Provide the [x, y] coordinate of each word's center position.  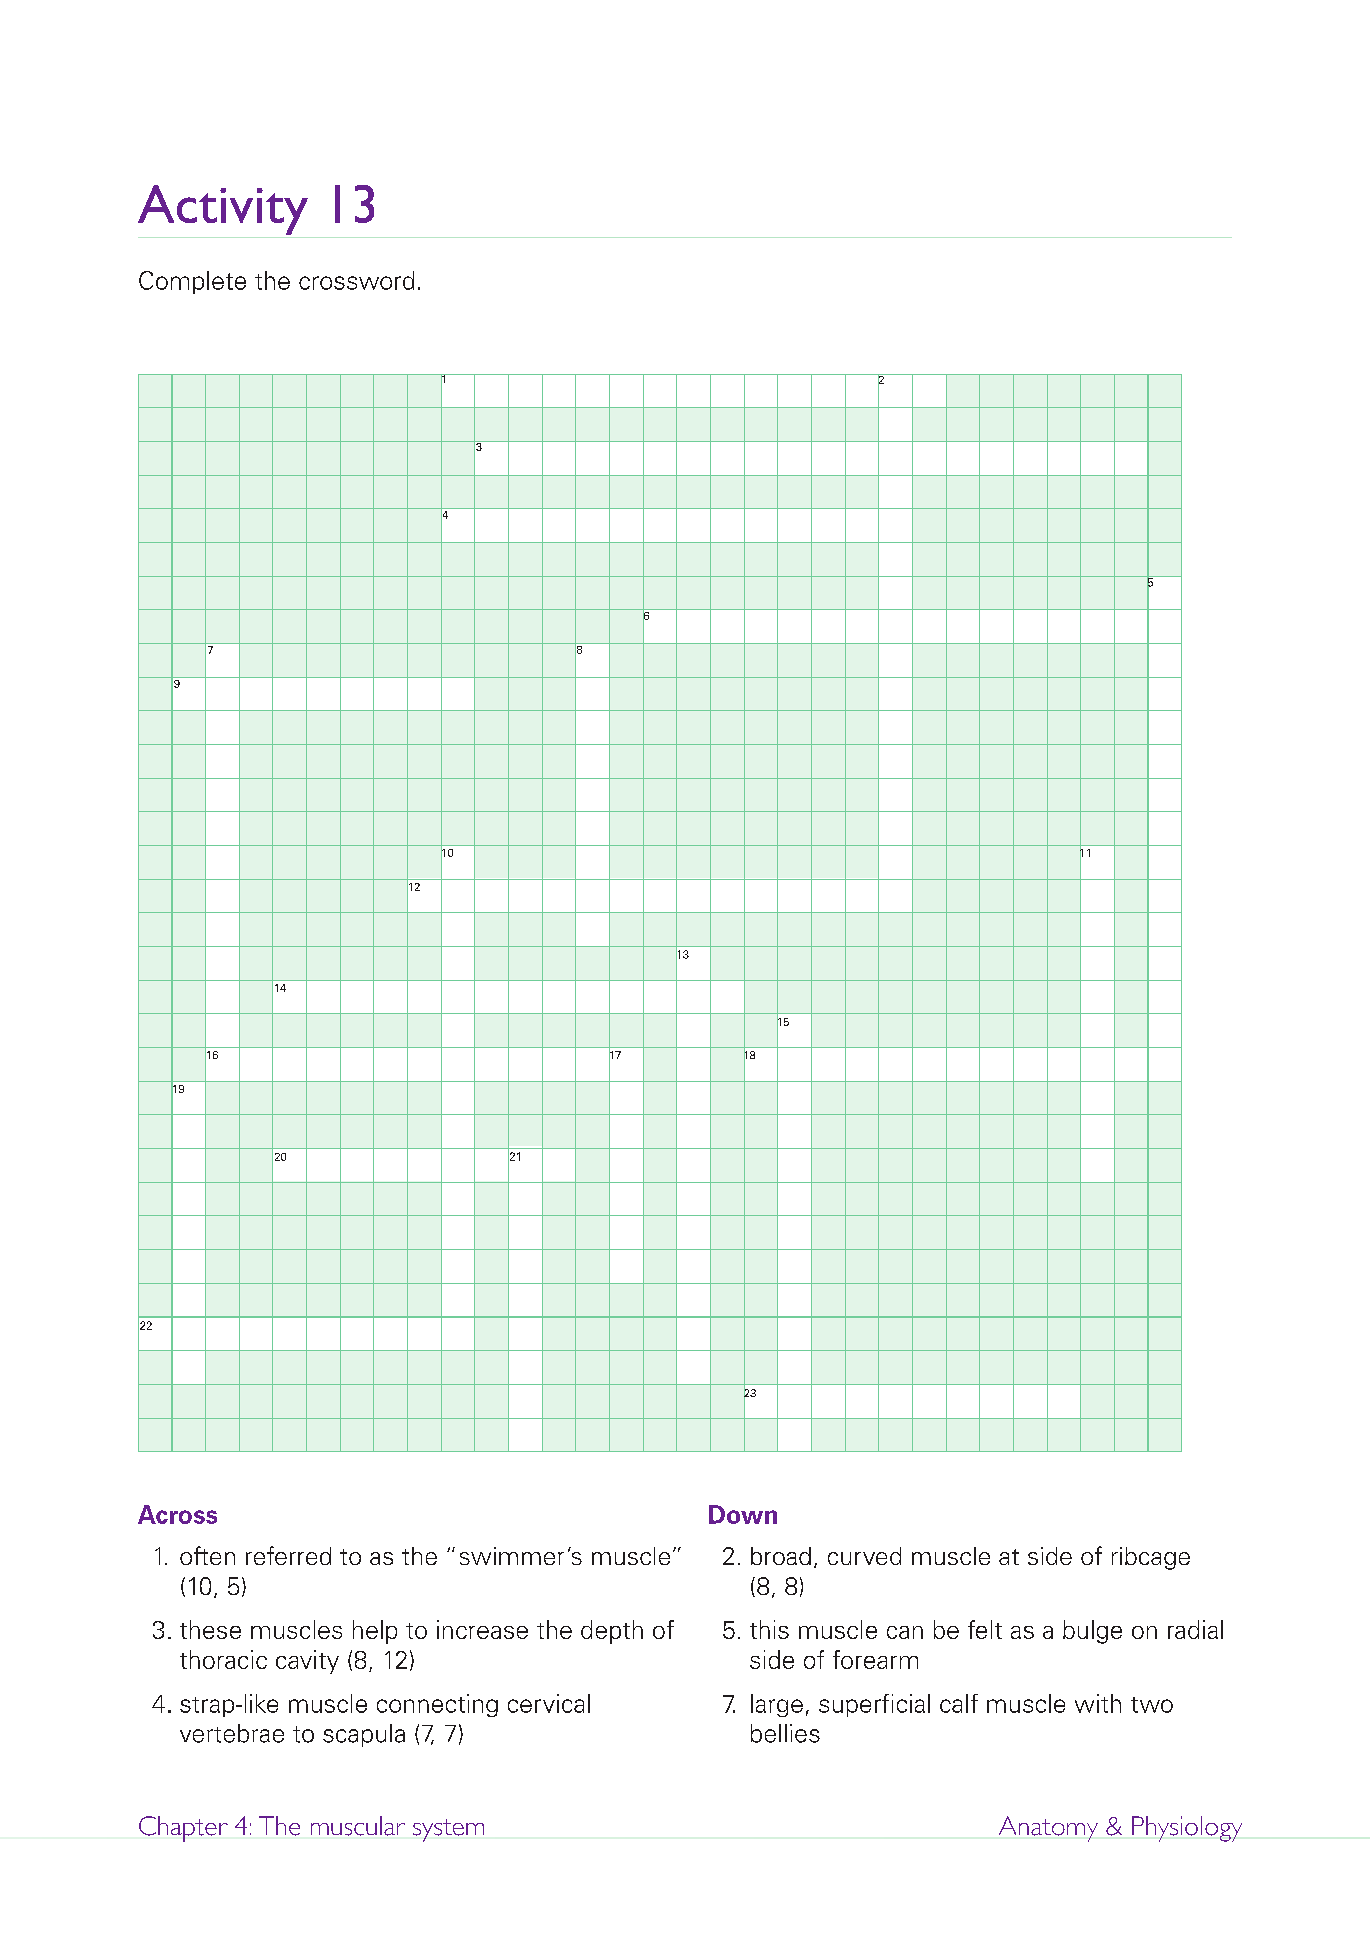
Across [177, 1514]
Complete [192, 282]
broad [781, 1556]
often [207, 1555]
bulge [1092, 1632]
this [769, 1629]
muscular [358, 1826]
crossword [356, 280]
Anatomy [1048, 1829]
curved [864, 1556]
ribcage [1151, 1558]
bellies [785, 1733]
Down [743, 1514]
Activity [224, 211]
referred [288, 1555]
